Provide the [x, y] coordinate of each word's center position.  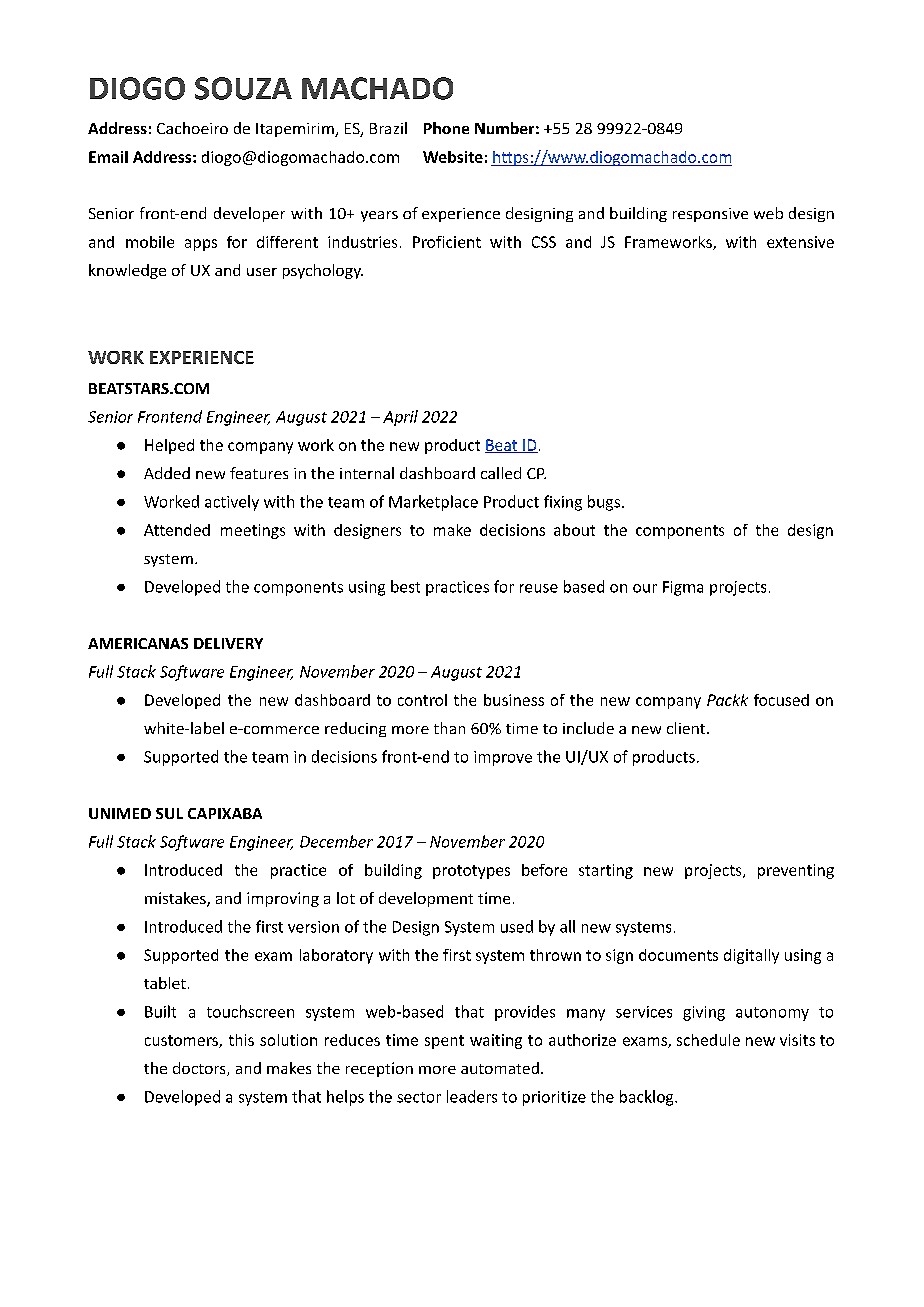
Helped [169, 446]
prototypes [471, 872]
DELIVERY [228, 643]
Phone [446, 128]
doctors [200, 1069]
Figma [683, 588]
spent [444, 1042]
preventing [796, 871]
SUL [169, 813]
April [400, 418]
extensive [800, 242]
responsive [710, 215]
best [405, 586]
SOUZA [243, 88]
